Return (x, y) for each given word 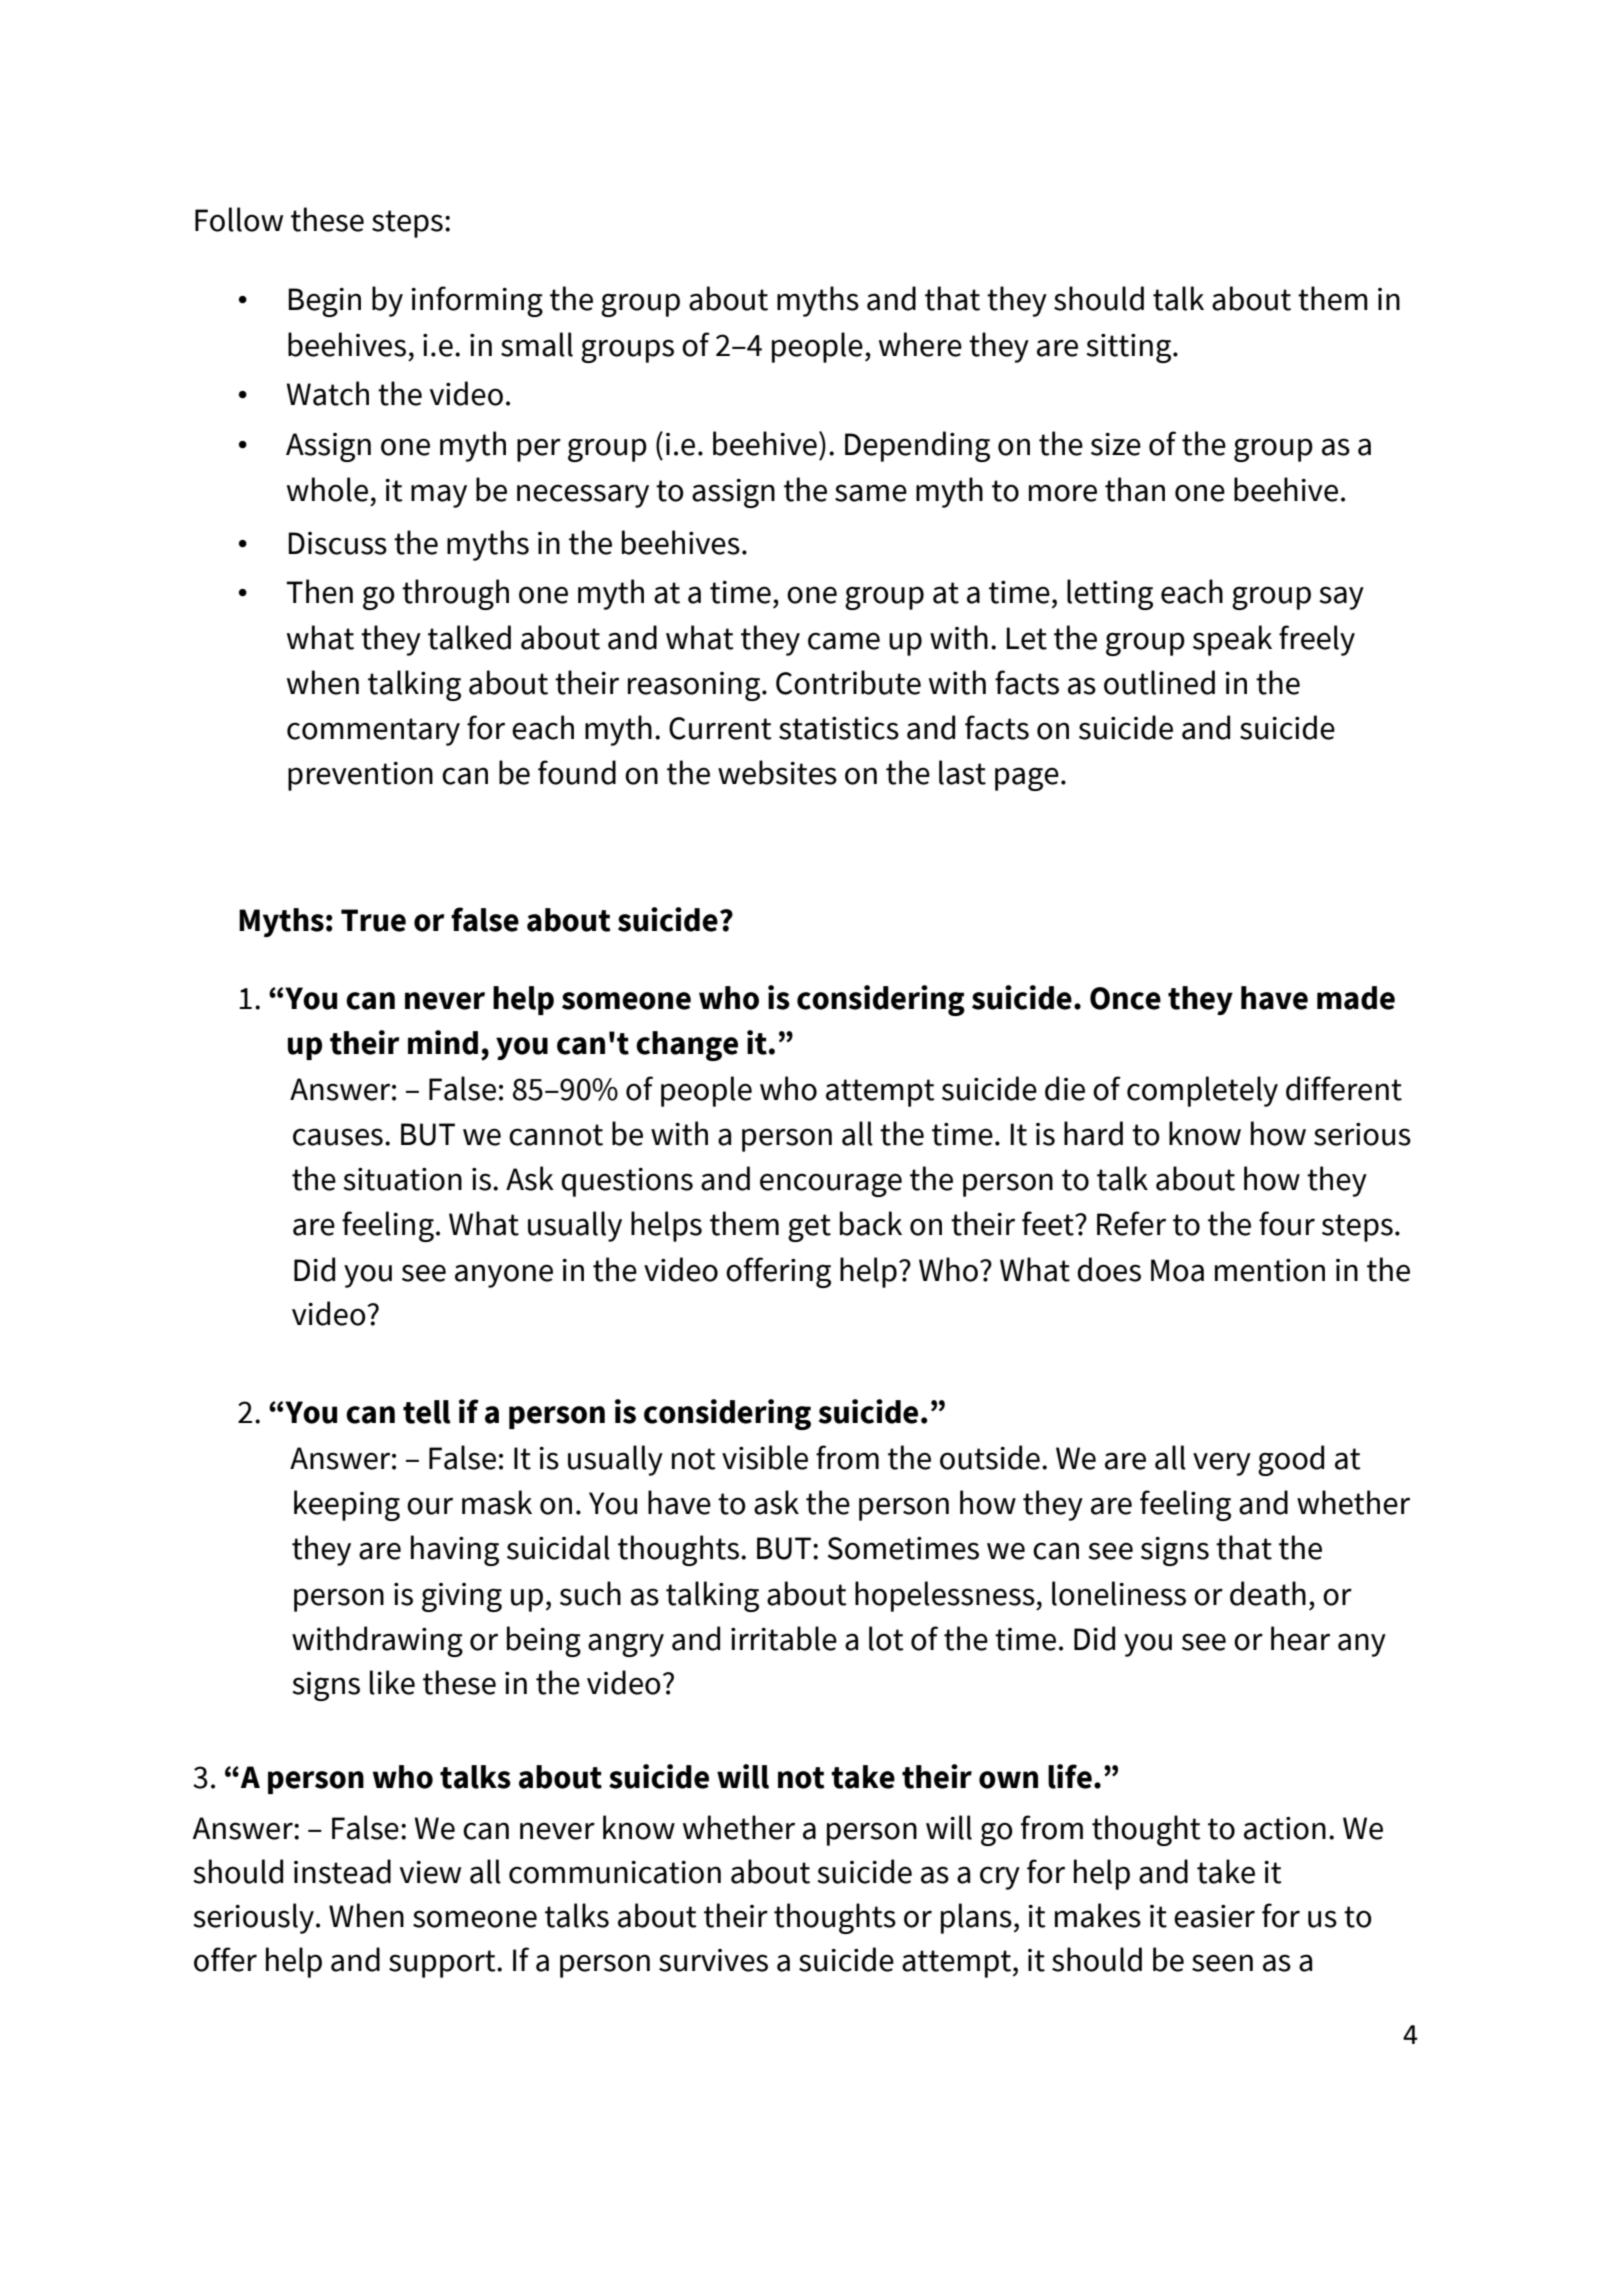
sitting (1130, 348)
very (1222, 1464)
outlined (1159, 682)
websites (777, 772)
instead (342, 1871)
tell (427, 1412)
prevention (360, 776)
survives (713, 1960)
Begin (324, 302)
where (920, 344)
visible (765, 1457)
